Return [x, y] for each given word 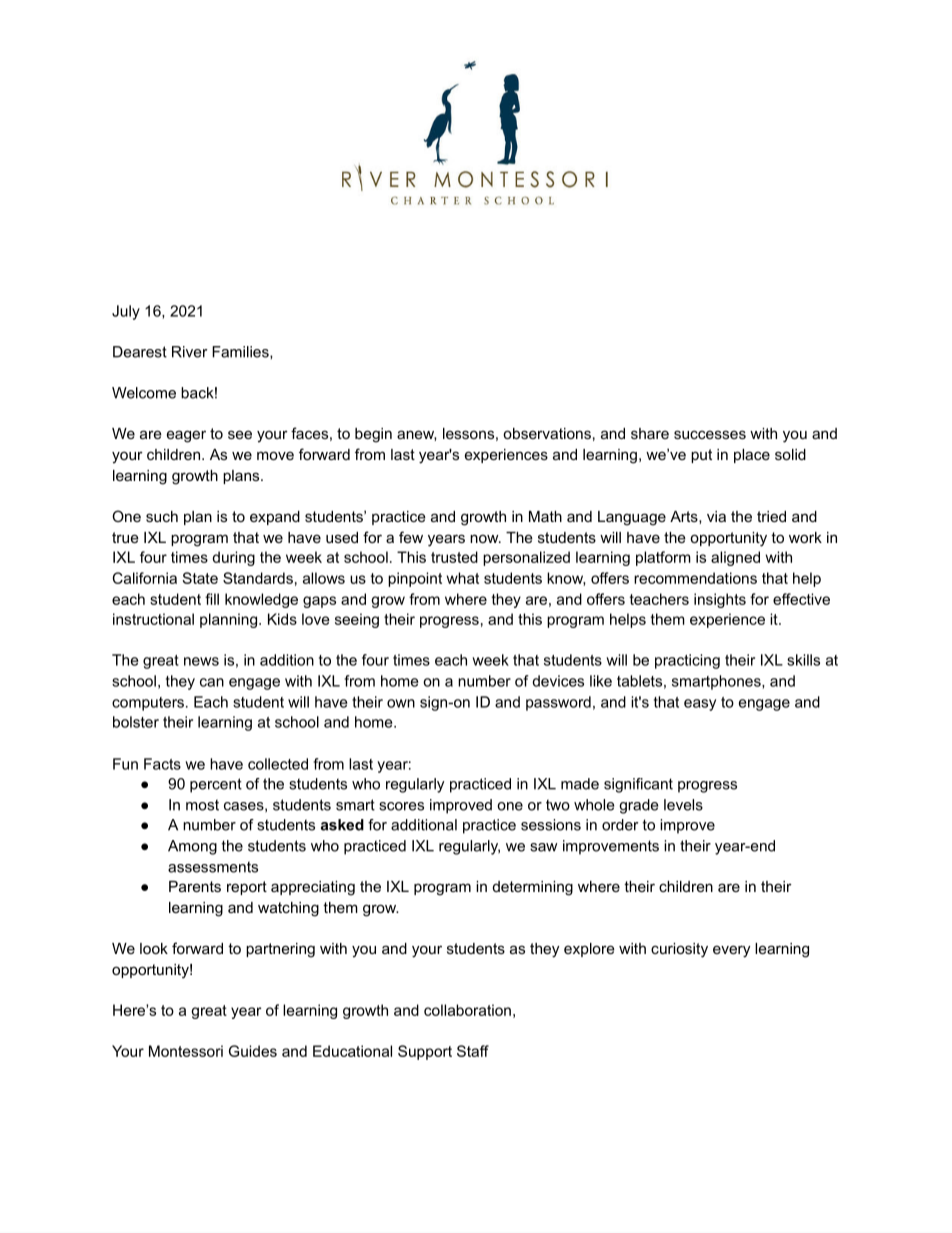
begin [373, 435]
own [401, 703]
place [752, 456]
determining [533, 888]
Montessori [186, 1051]
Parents [195, 886]
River [190, 352]
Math [545, 516]
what [462, 578]
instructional [153, 619]
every [731, 951]
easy [700, 705]
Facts [162, 764]
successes [710, 434]
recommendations [695, 578]
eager [186, 436]
